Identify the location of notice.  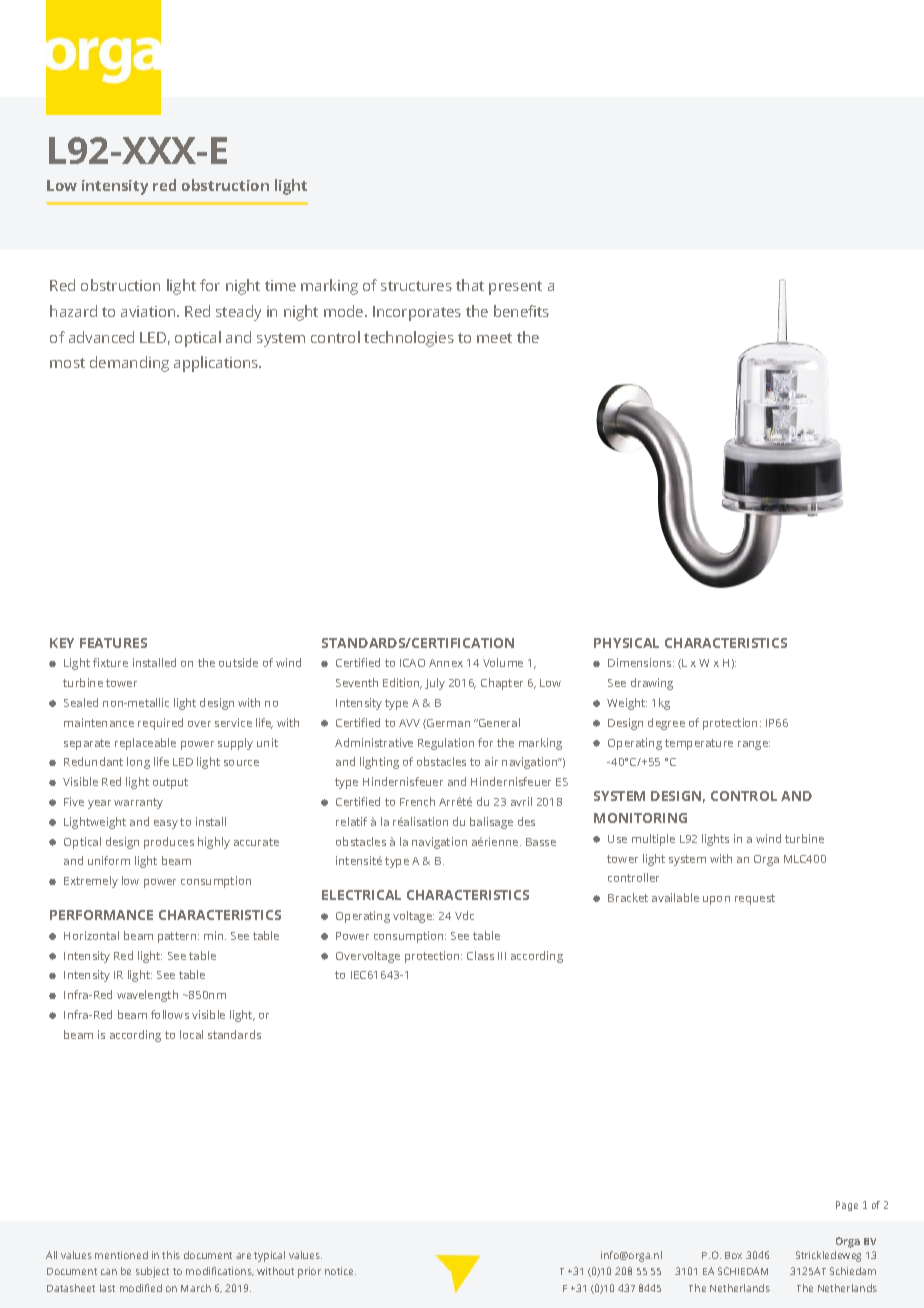
(340, 1271).
